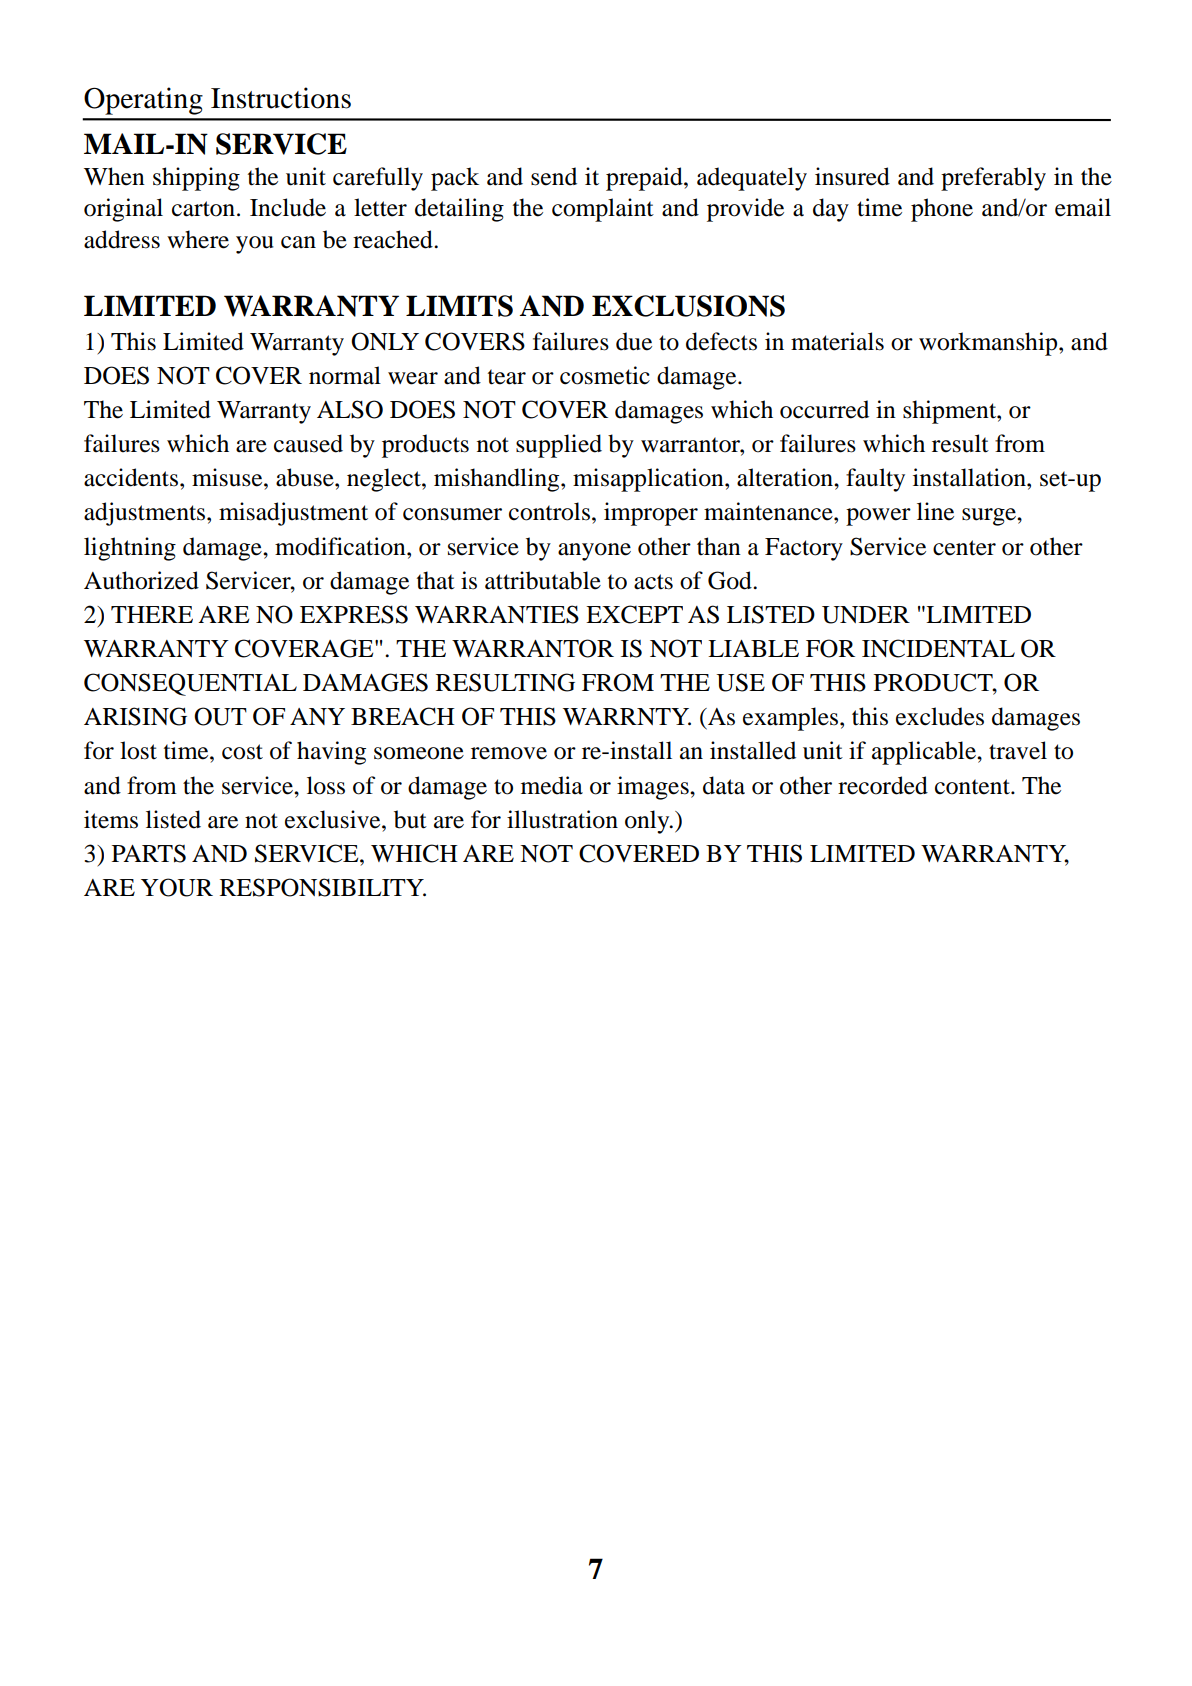 Image resolution: width=1192 pixels, height=1686 pixels. I want to click on insured, so click(852, 176).
